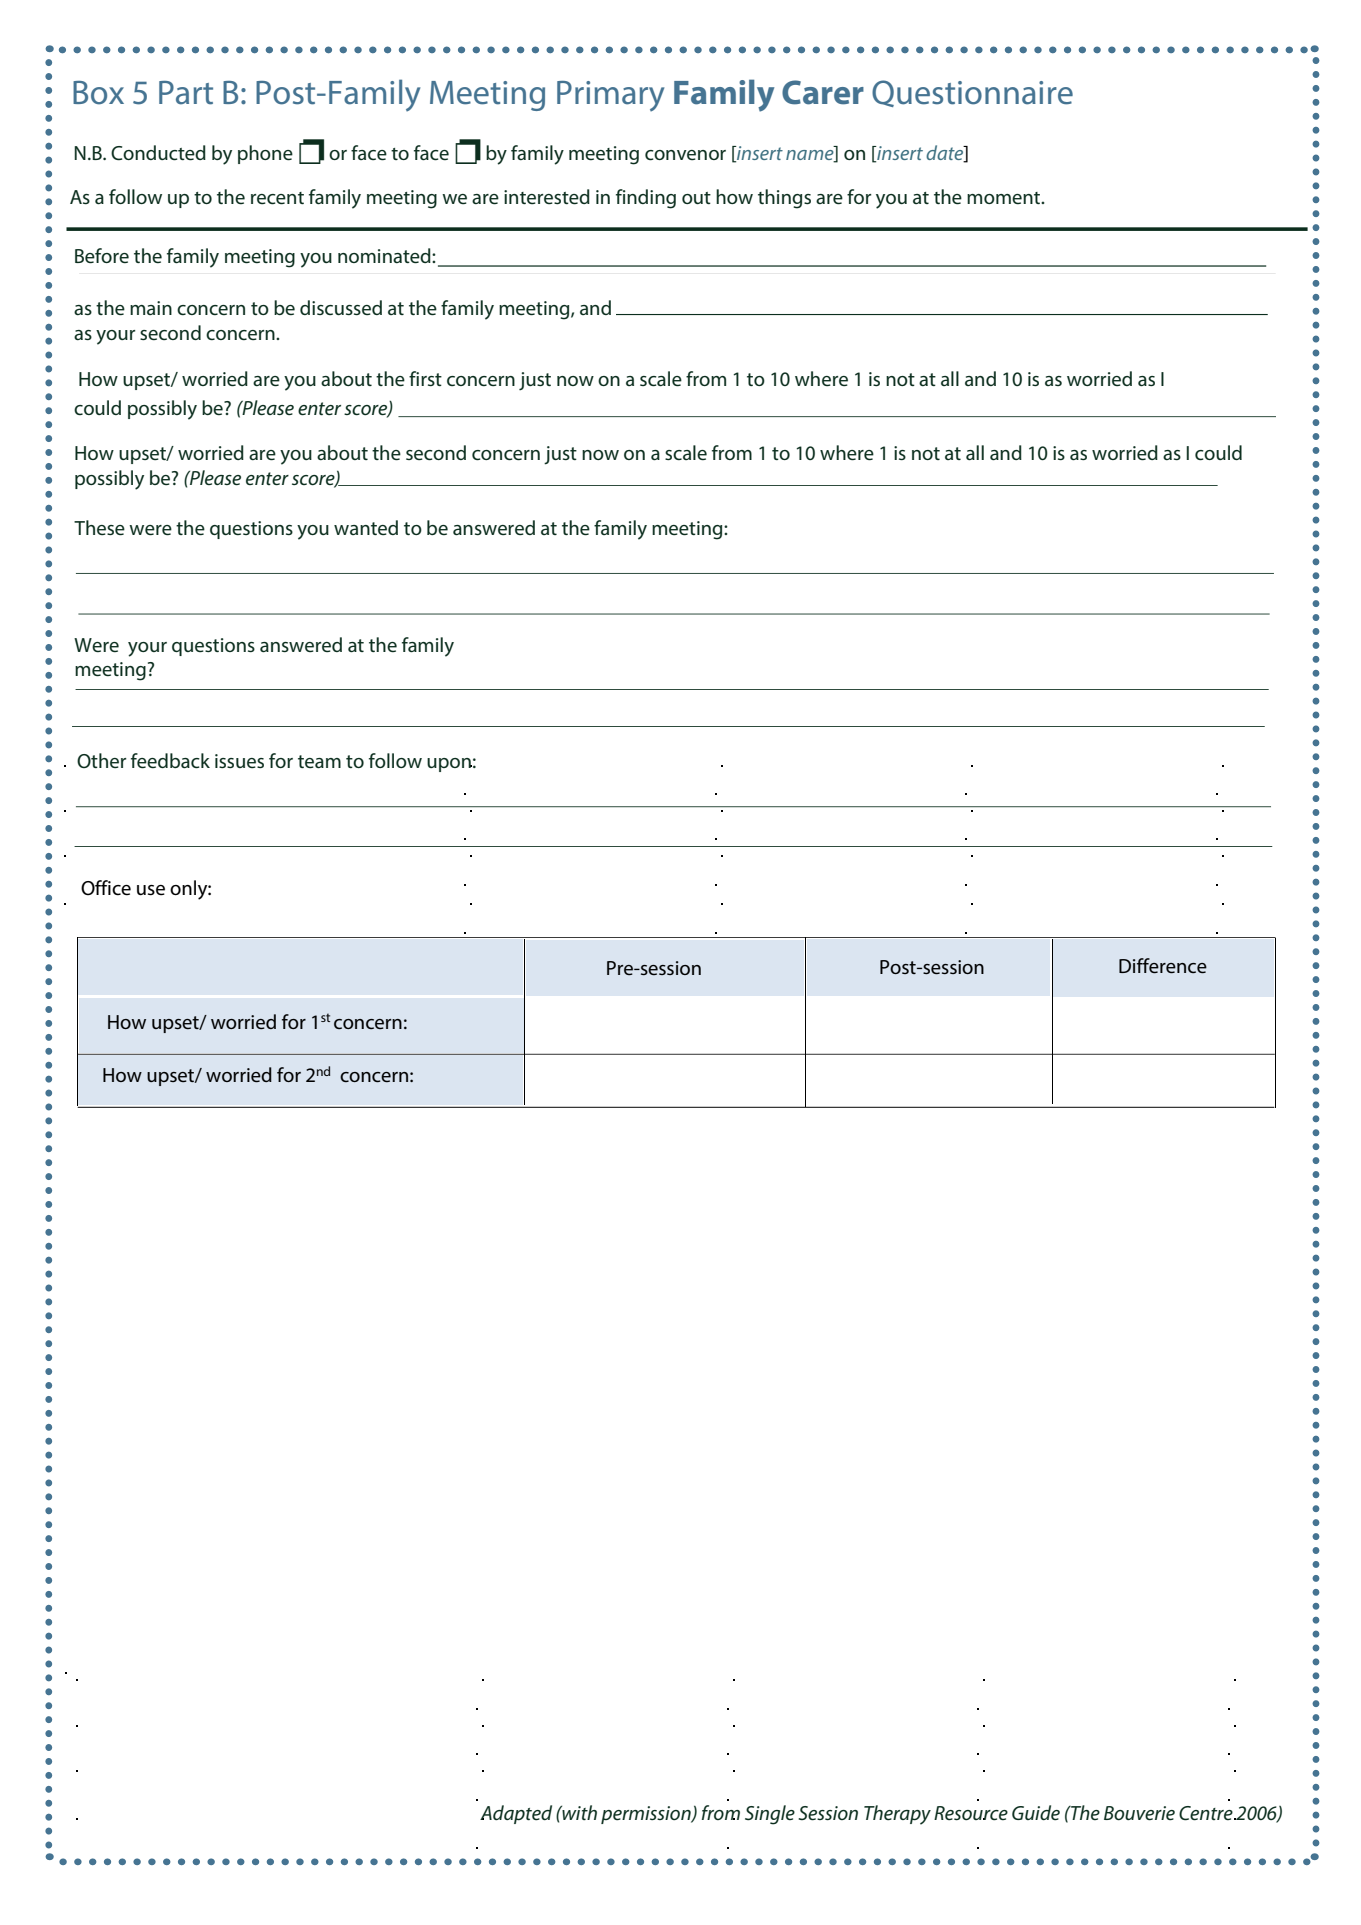 The width and height of the document is (1361, 1925). Describe the element at coordinates (946, 153) in the document. I see `date` at that location.
